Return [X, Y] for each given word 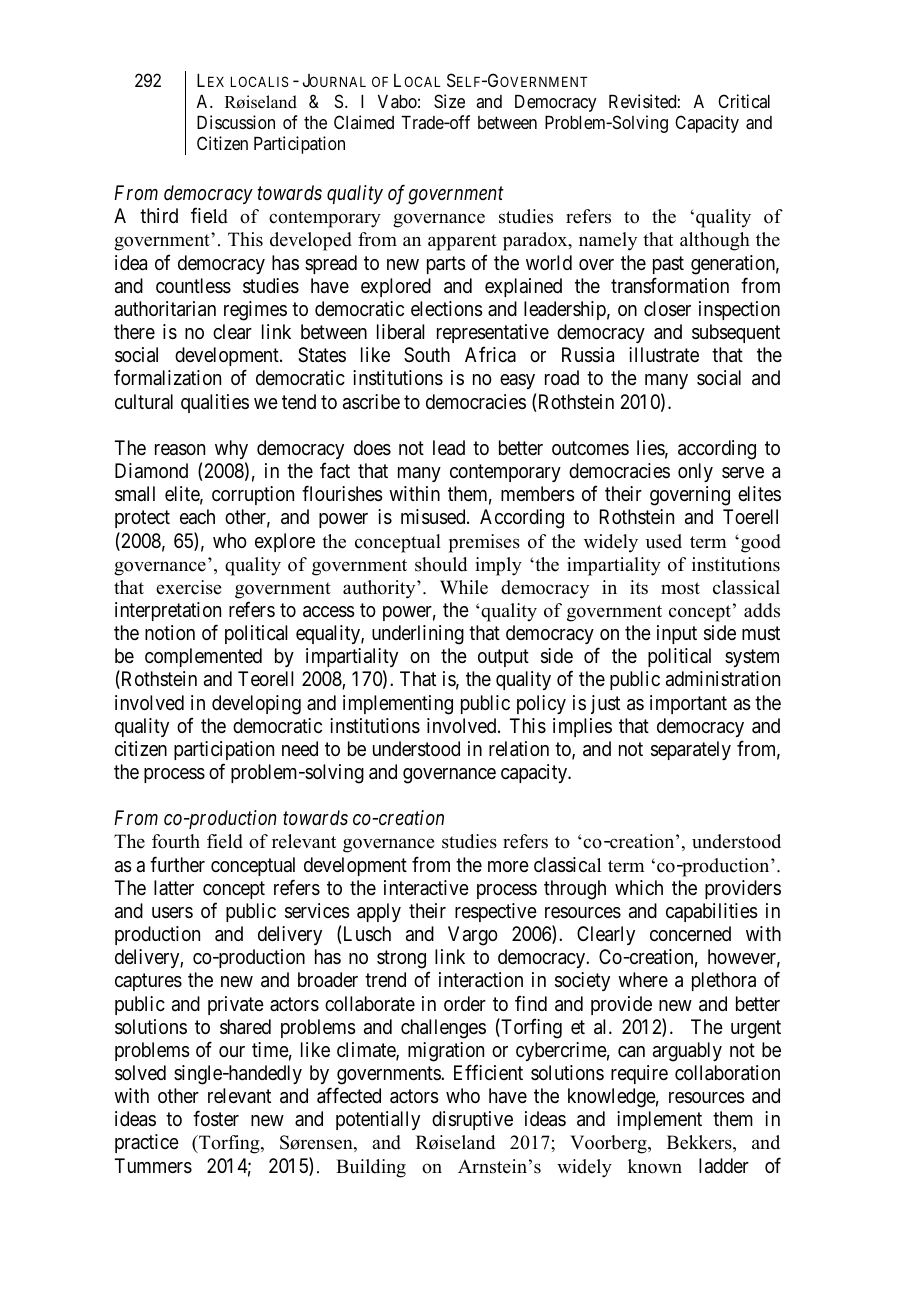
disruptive [472, 1120]
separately [691, 750]
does [372, 448]
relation [519, 749]
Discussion [236, 122]
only [695, 472]
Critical [744, 101]
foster [216, 1119]
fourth [176, 841]
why [231, 449]
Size [449, 101]
